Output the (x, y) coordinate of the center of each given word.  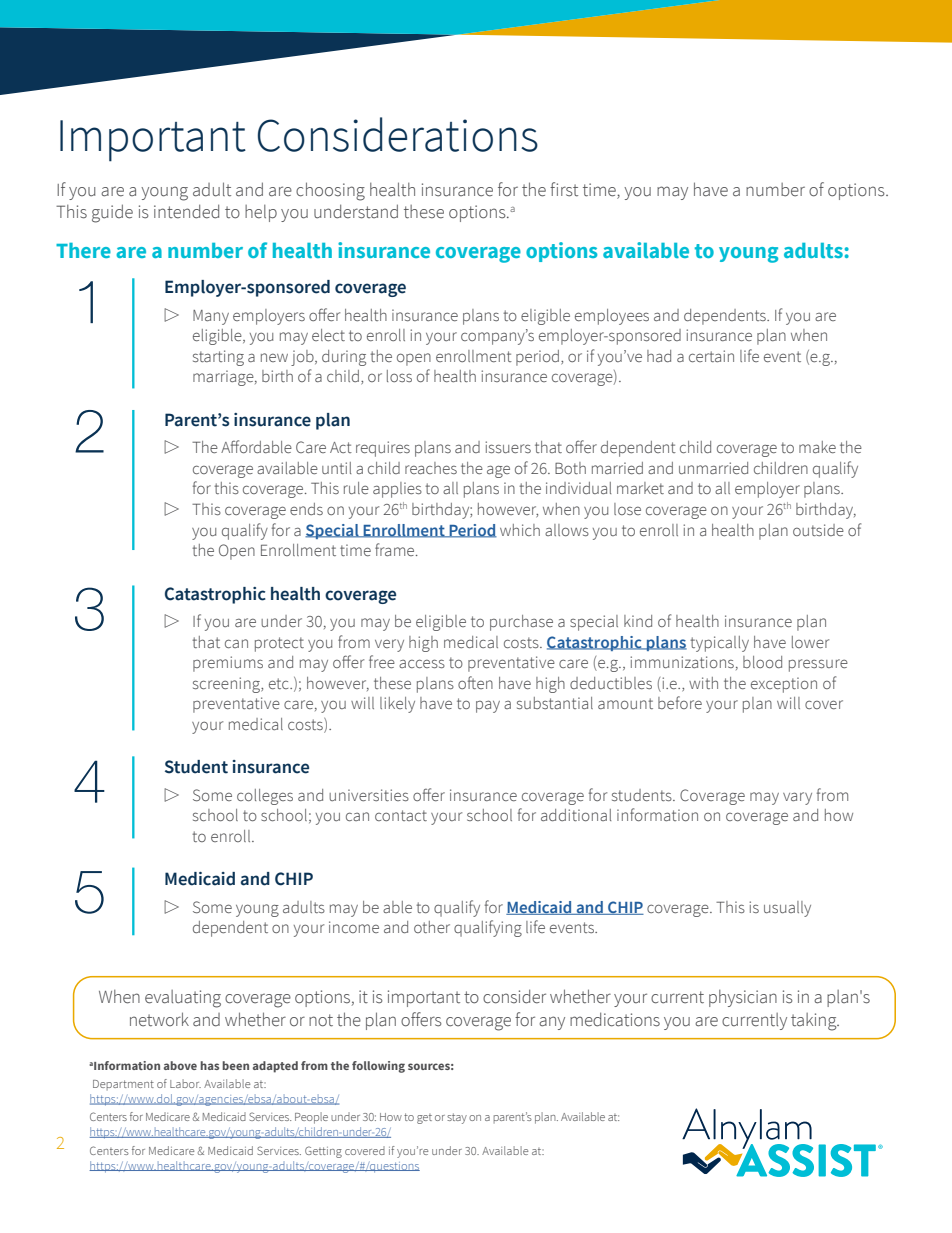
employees (612, 317)
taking (815, 1022)
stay (457, 1118)
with (703, 683)
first (564, 189)
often (475, 682)
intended (186, 211)
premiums (228, 664)
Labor (185, 1083)
